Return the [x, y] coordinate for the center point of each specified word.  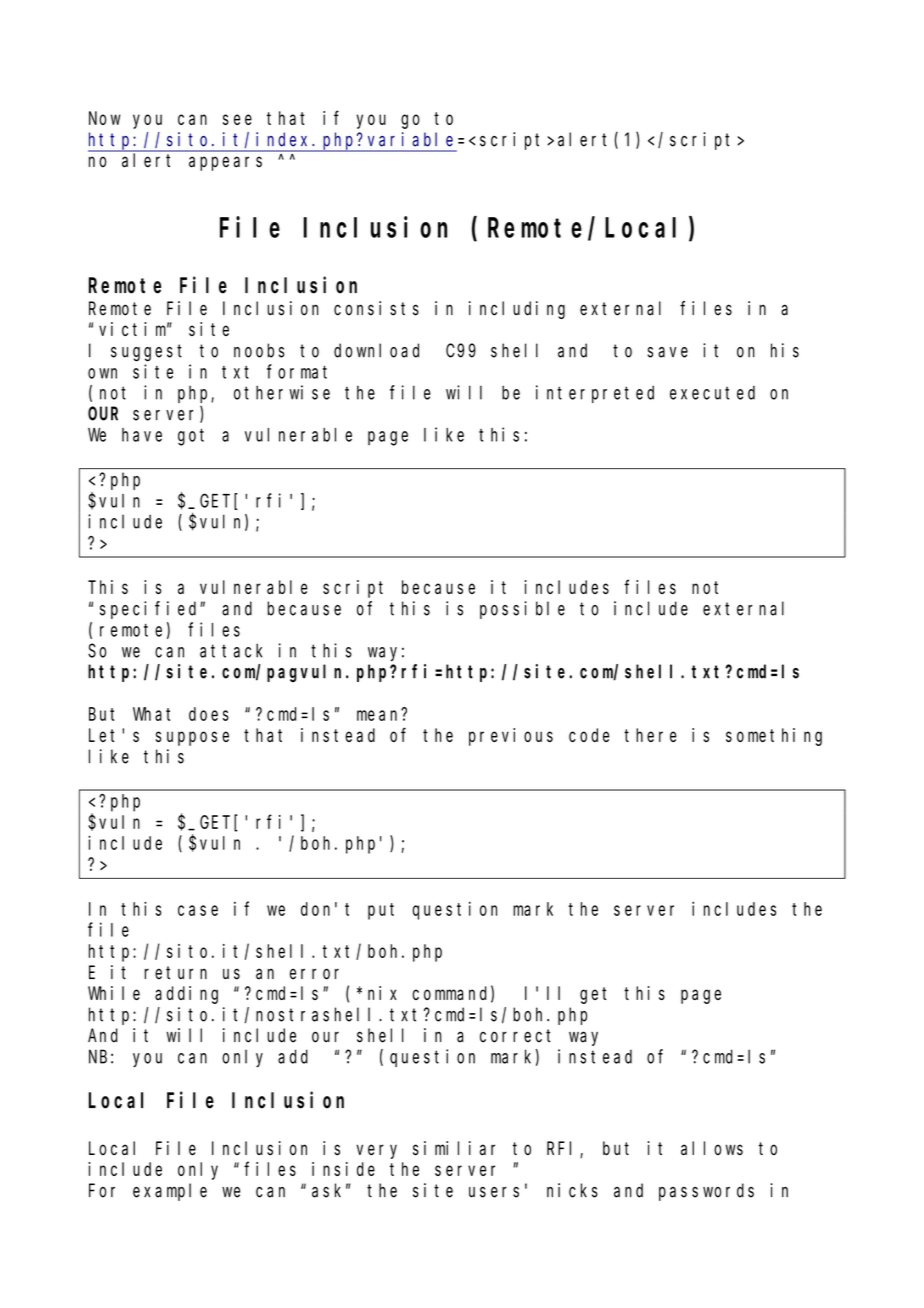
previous [511, 737]
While [114, 993]
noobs [259, 350]
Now [105, 118]
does [209, 714]
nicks [572, 1190]
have [142, 435]
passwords [706, 1192]
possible [522, 610]
